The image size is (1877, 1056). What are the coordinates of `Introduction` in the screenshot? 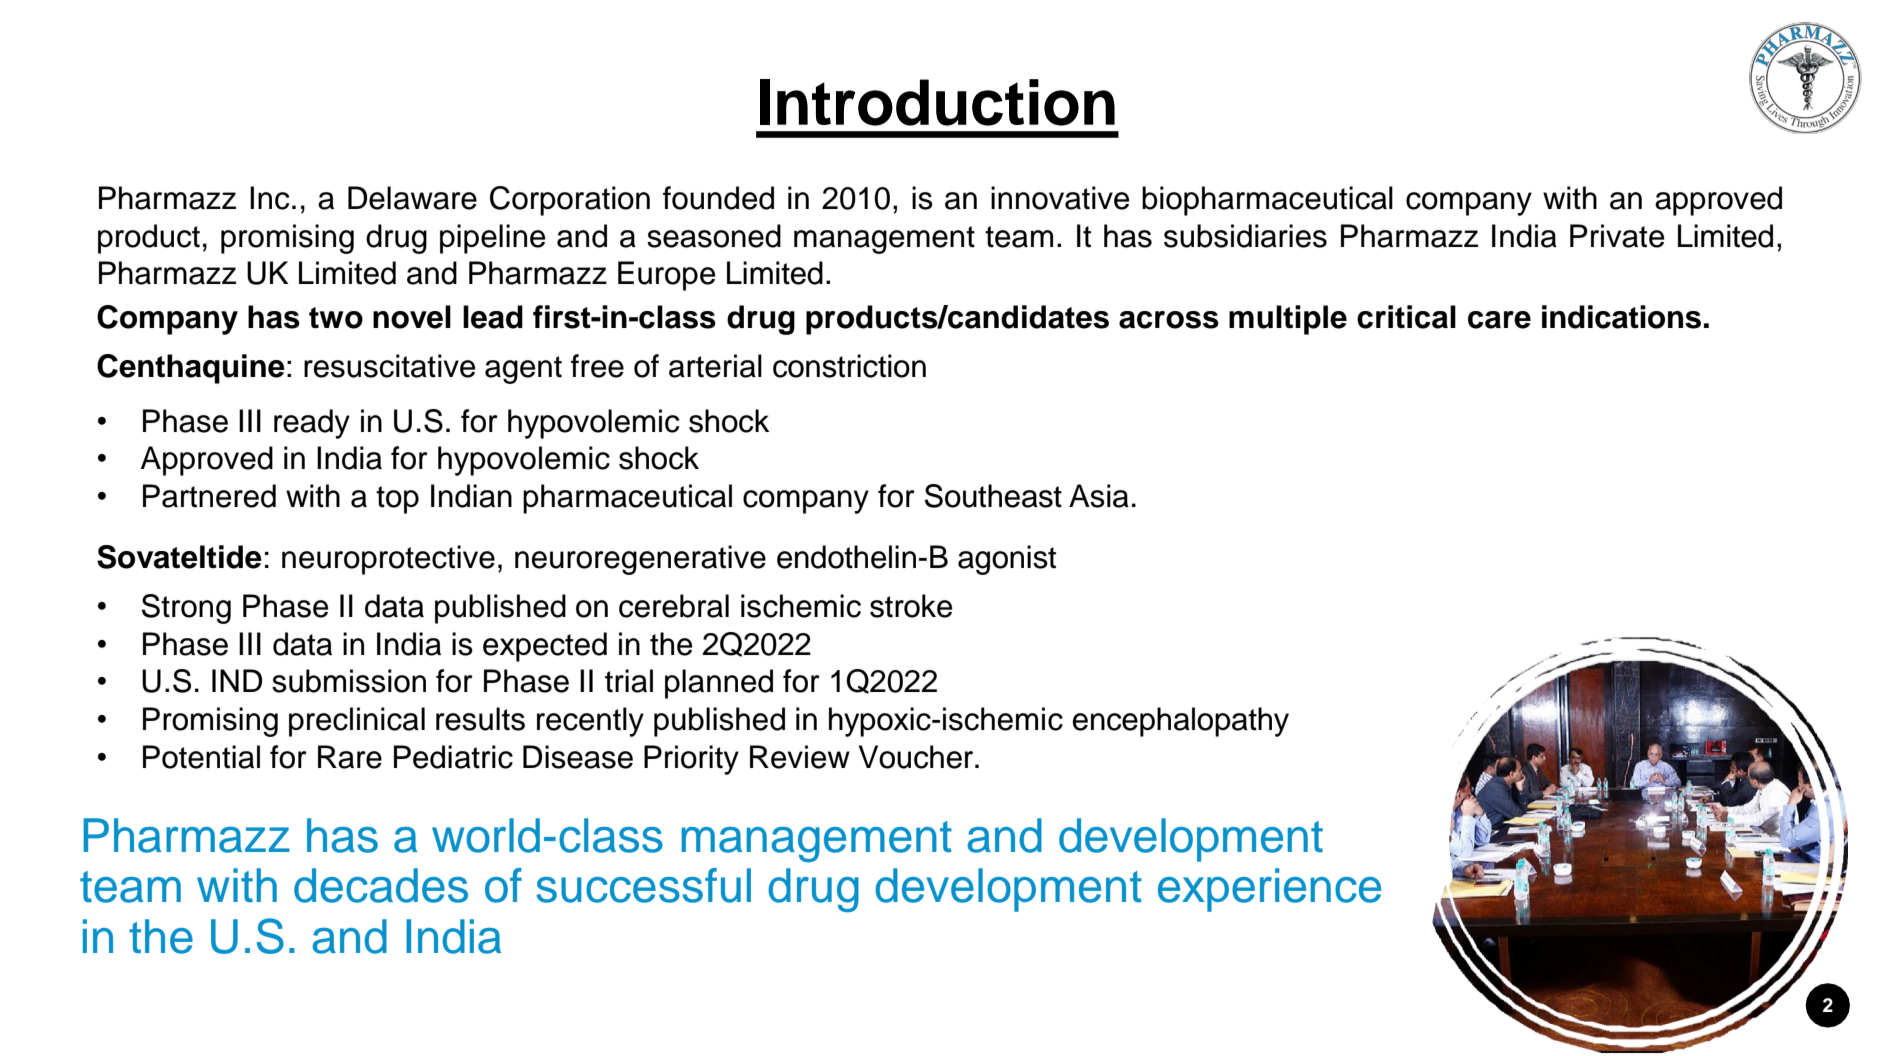 It's located at (937, 102).
